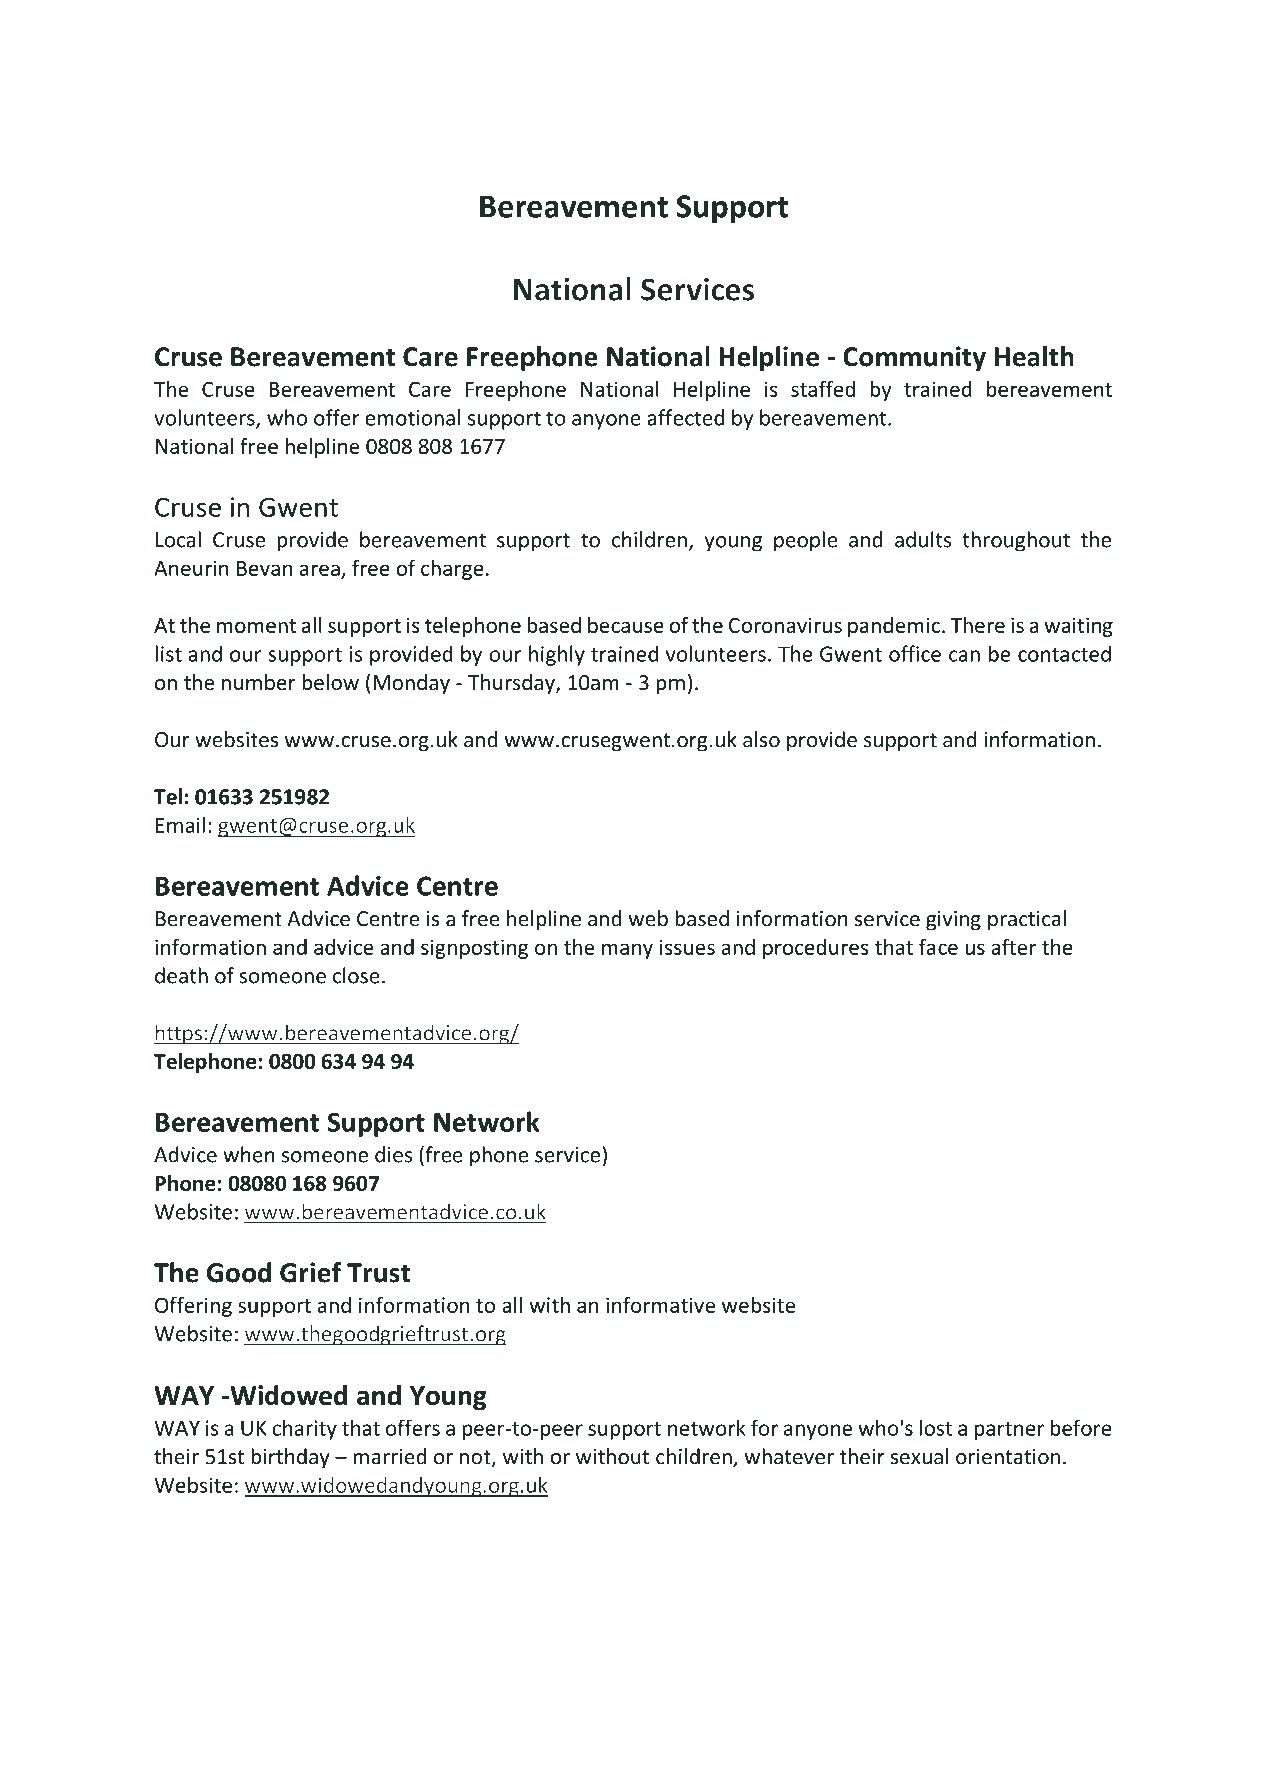 This page has width=1265, height=1789. What do you see at coordinates (259, 682) in the page?
I see `number` at bounding box center [259, 682].
